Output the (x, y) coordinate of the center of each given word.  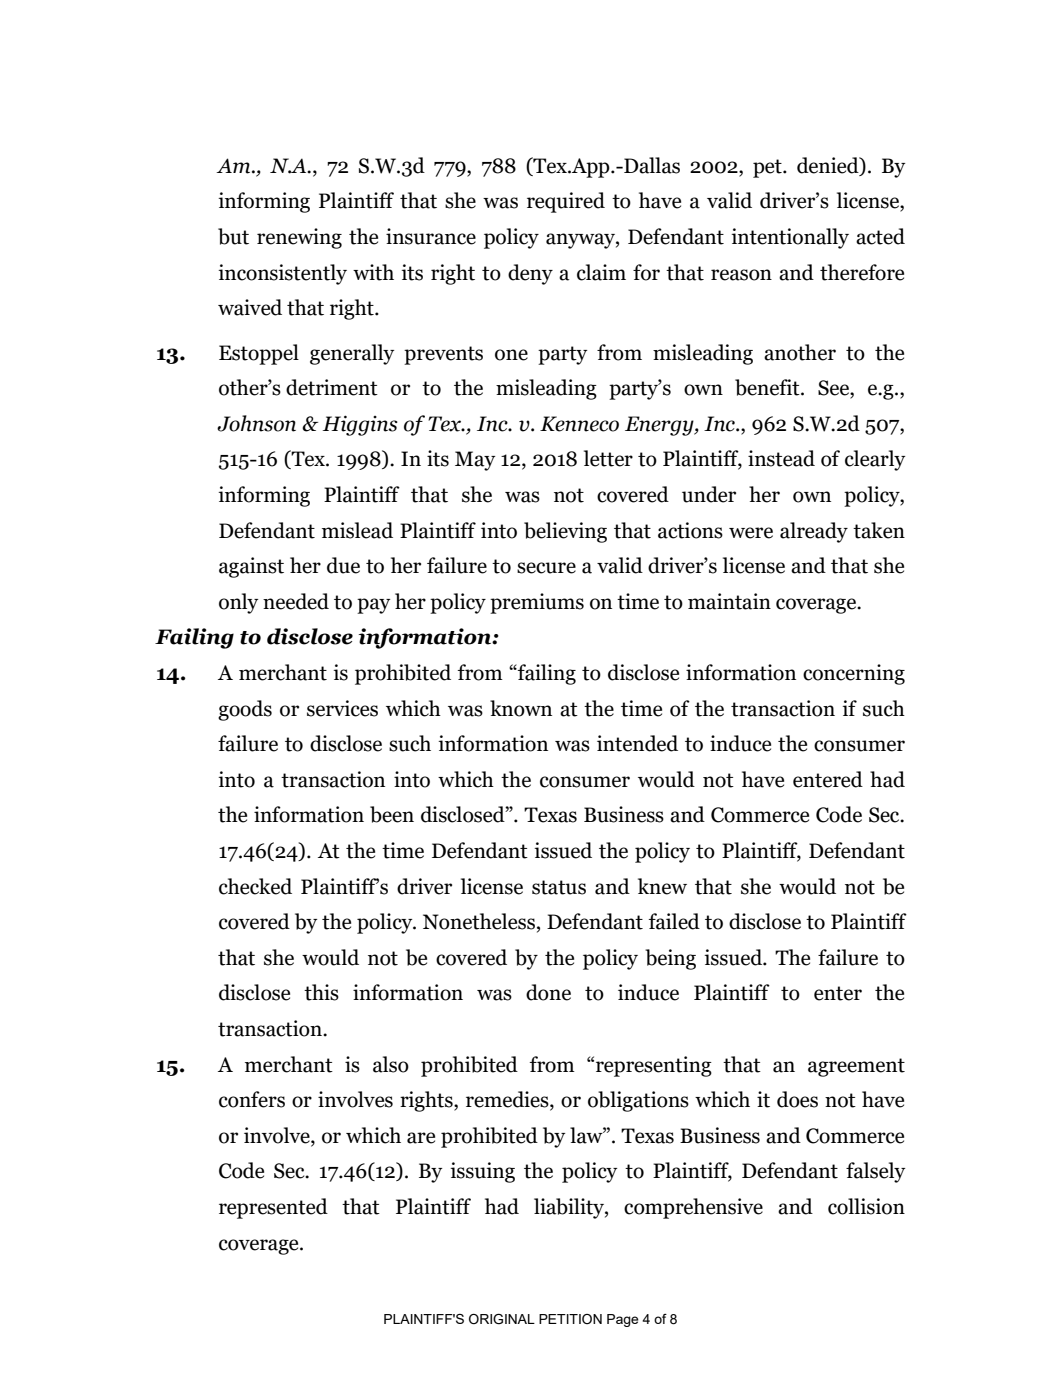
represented (273, 1208)
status (559, 887)
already (814, 532)
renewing (299, 238)
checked (255, 886)
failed (674, 921)
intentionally (790, 238)
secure (546, 568)
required (566, 202)
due (343, 565)
